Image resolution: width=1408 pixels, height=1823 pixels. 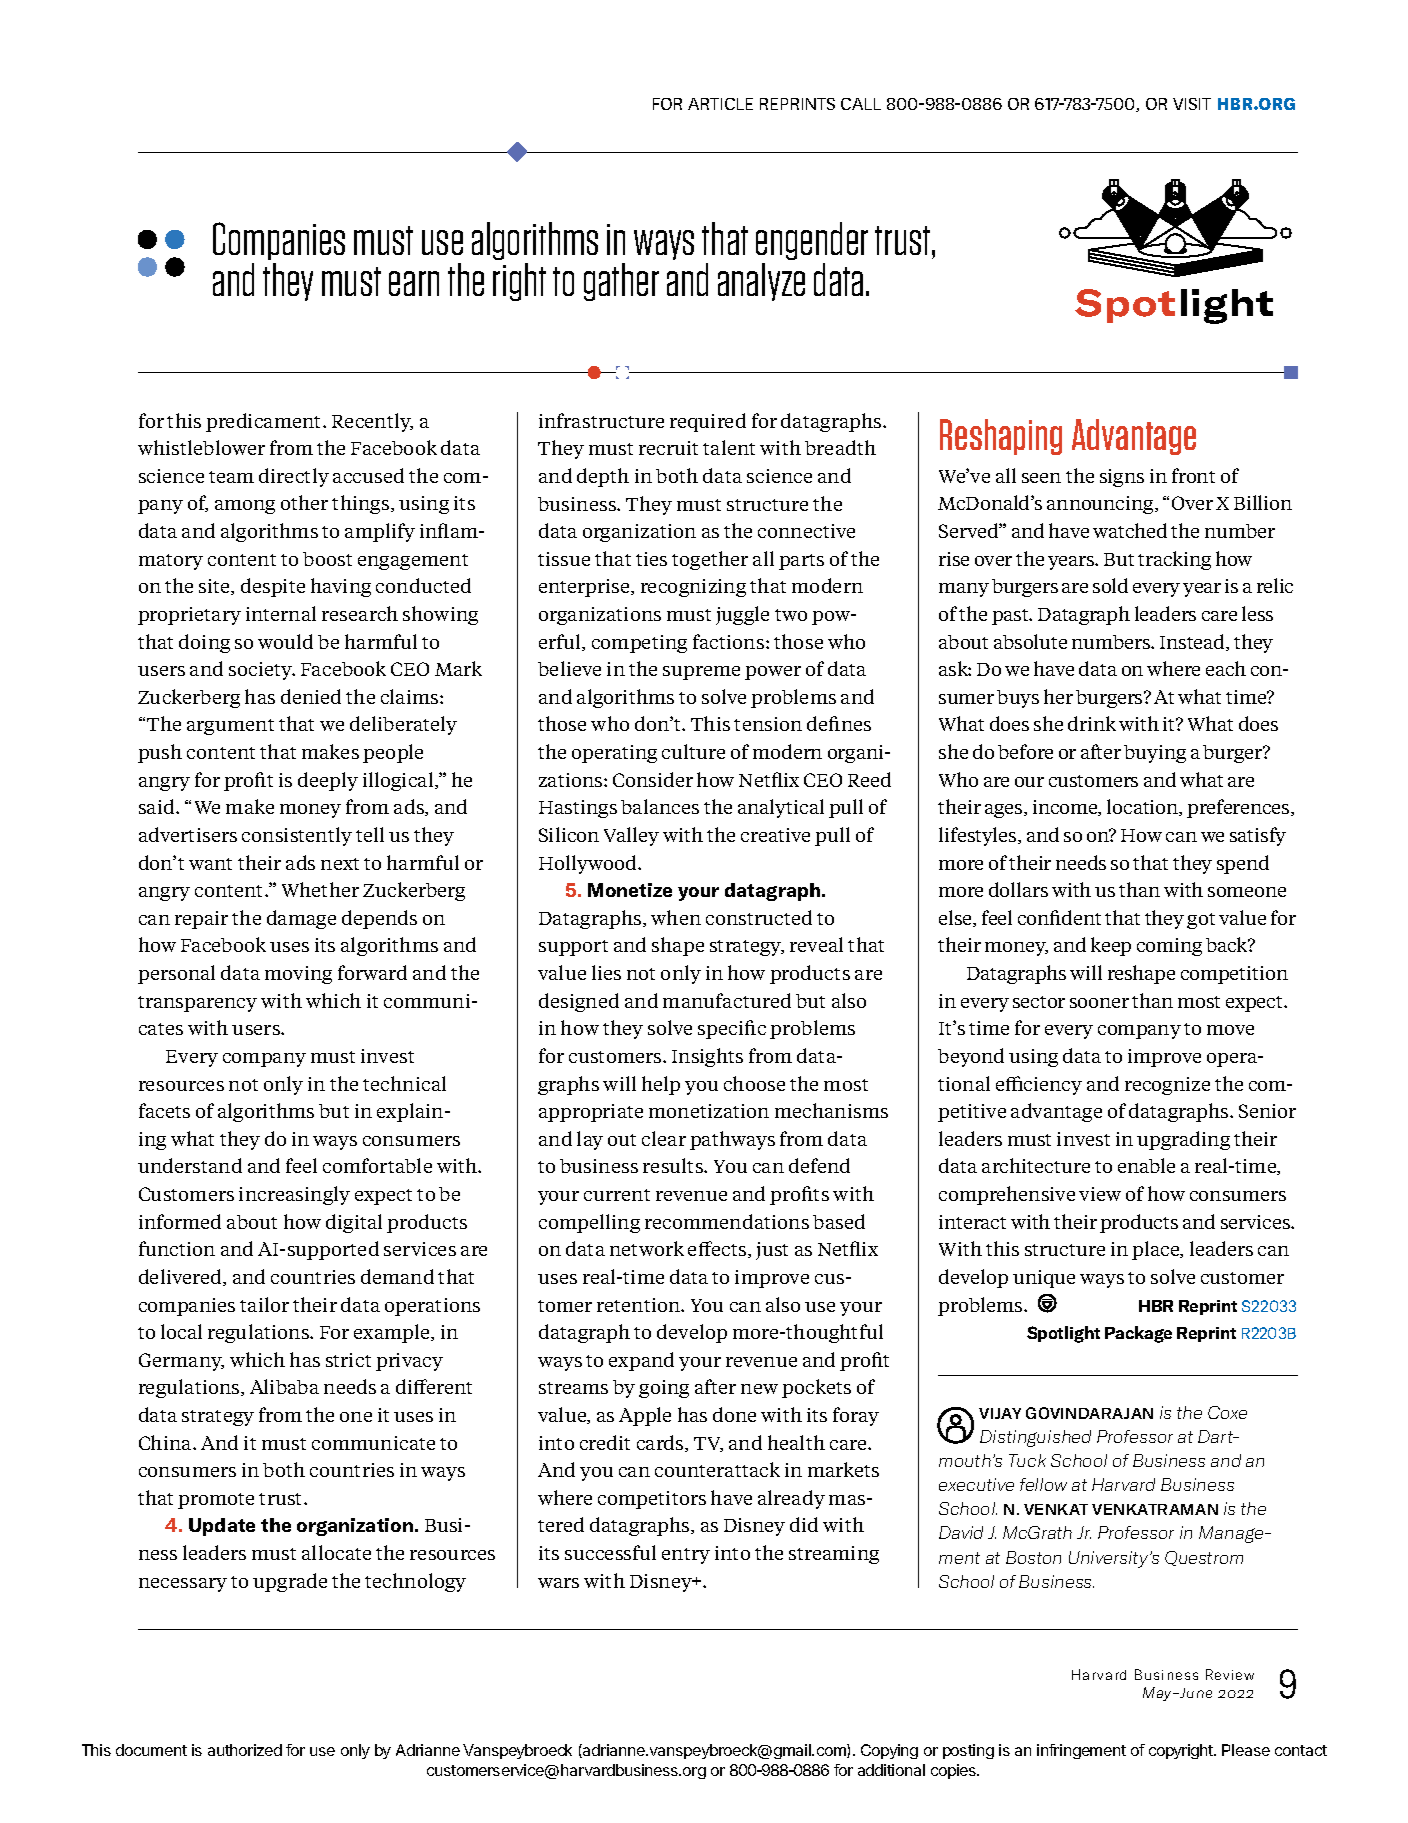 What do you see at coordinates (1192, 104) in the screenshot?
I see `VISIT` at bounding box center [1192, 104].
